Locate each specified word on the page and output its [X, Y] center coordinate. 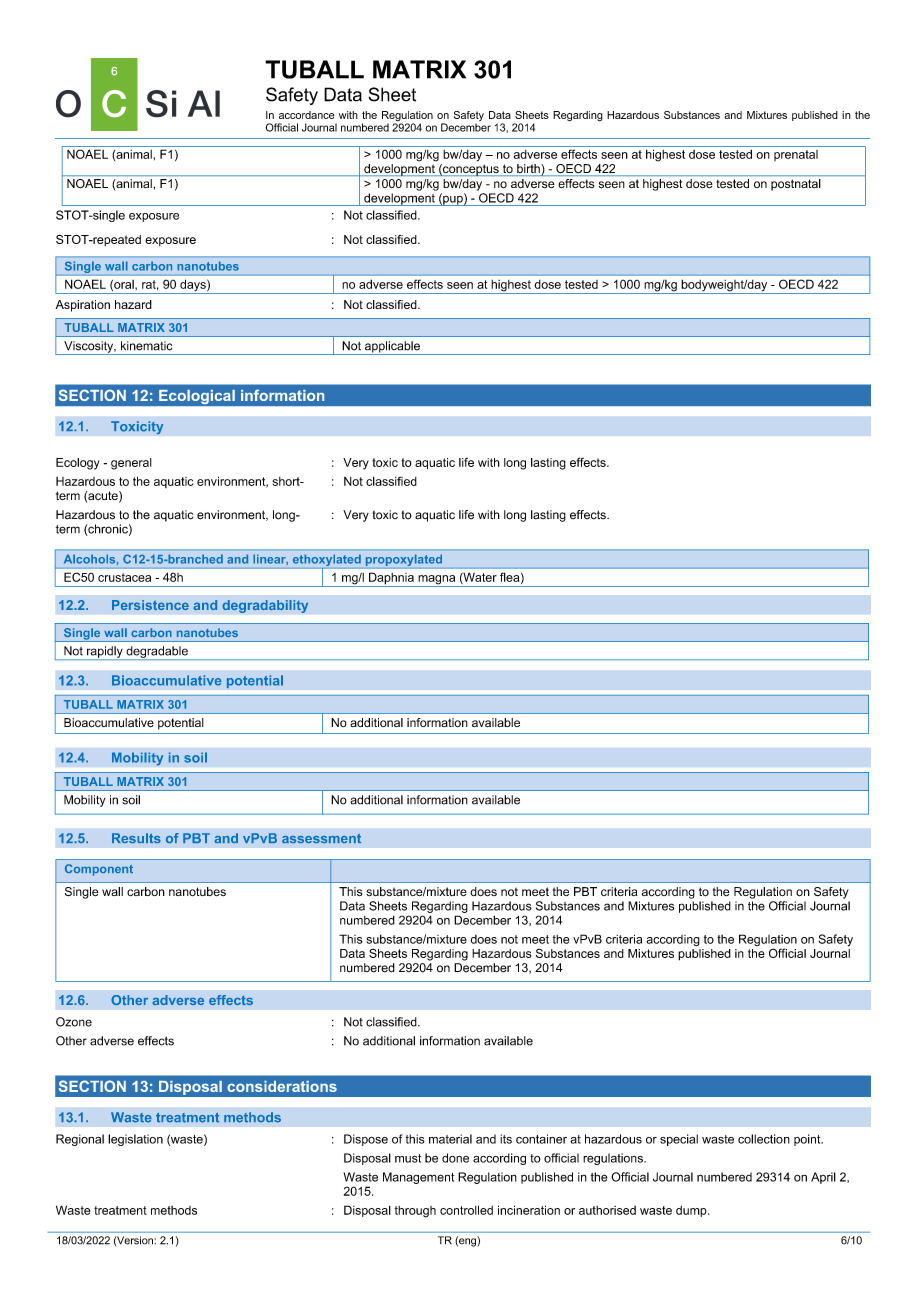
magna [437, 581]
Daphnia [391, 579]
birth [528, 170]
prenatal [796, 155]
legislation [135, 1140]
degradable [157, 653]
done [455, 1158]
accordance [307, 115]
